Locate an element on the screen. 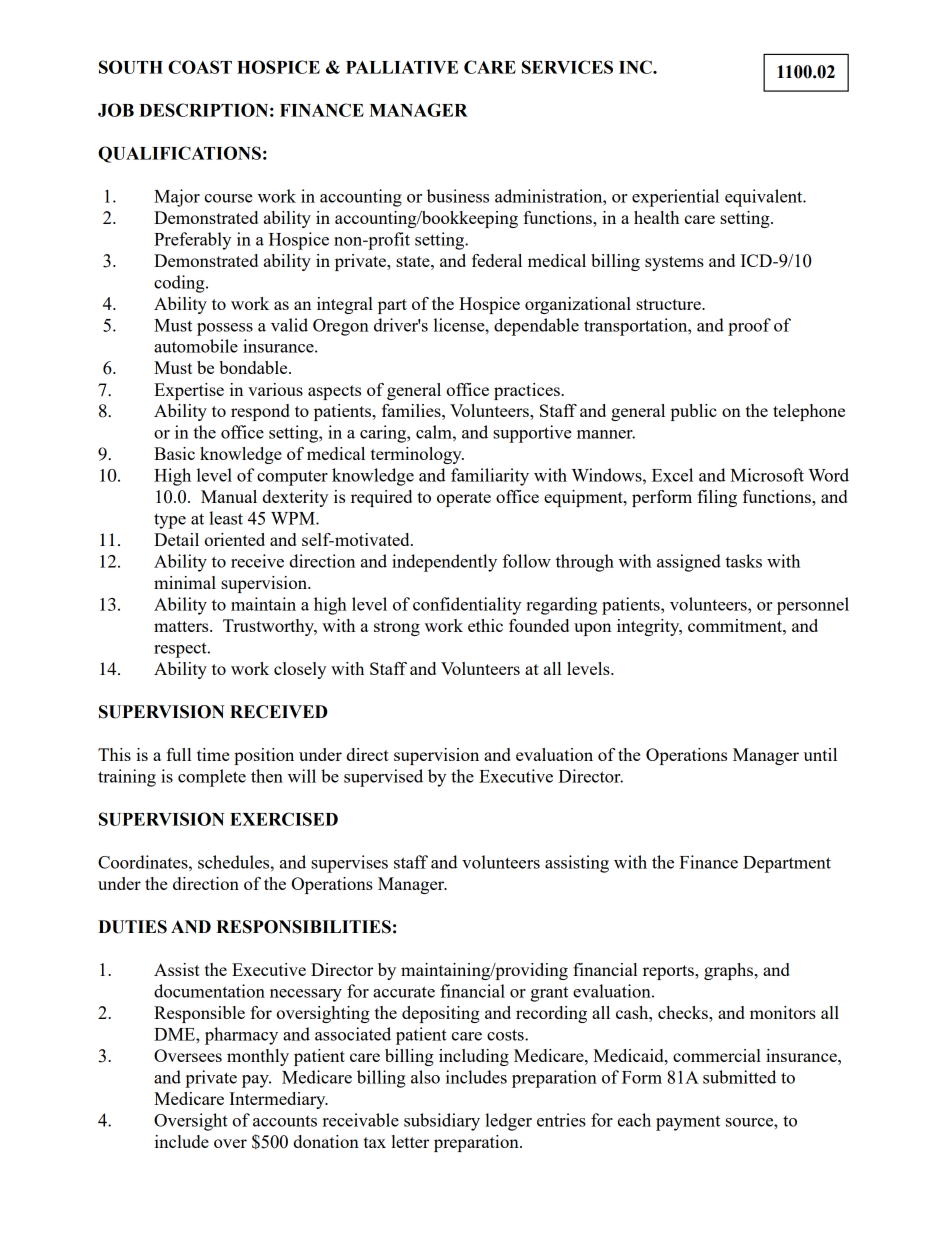 The height and width of the screenshot is (1233, 952). filing is located at coordinates (717, 498).
